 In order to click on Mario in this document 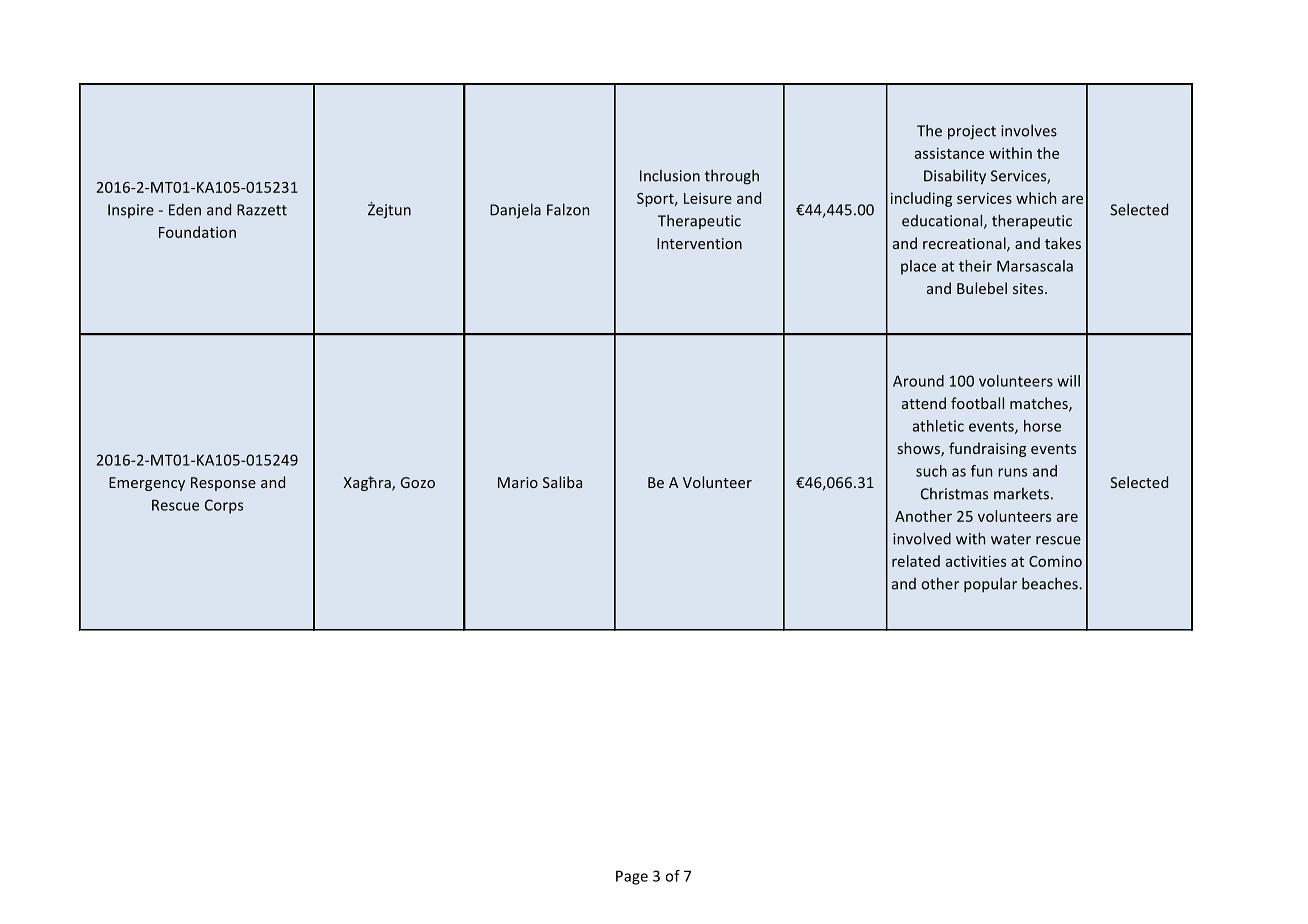, I will do `click(518, 482)`.
